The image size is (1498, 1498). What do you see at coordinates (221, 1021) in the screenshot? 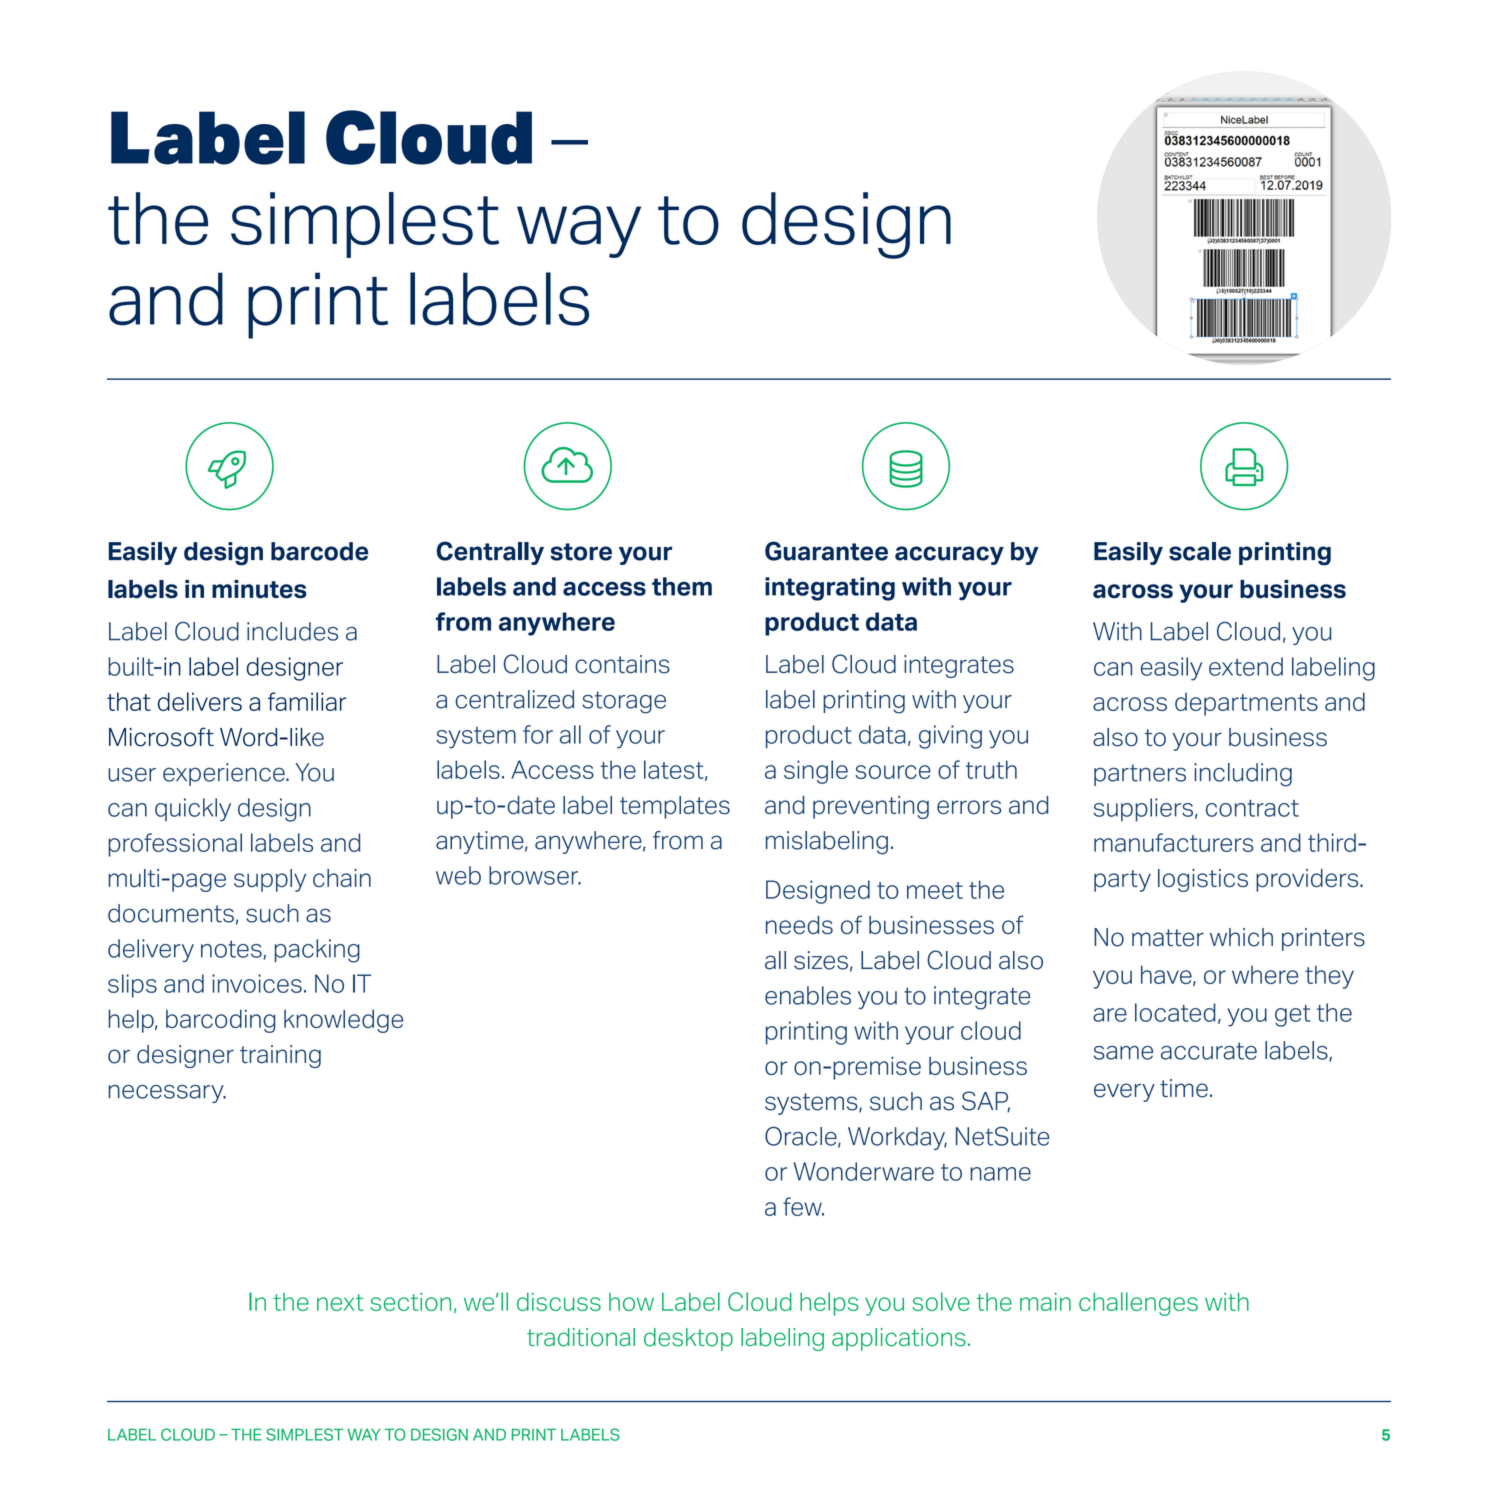
I see `barcoding` at bounding box center [221, 1021].
